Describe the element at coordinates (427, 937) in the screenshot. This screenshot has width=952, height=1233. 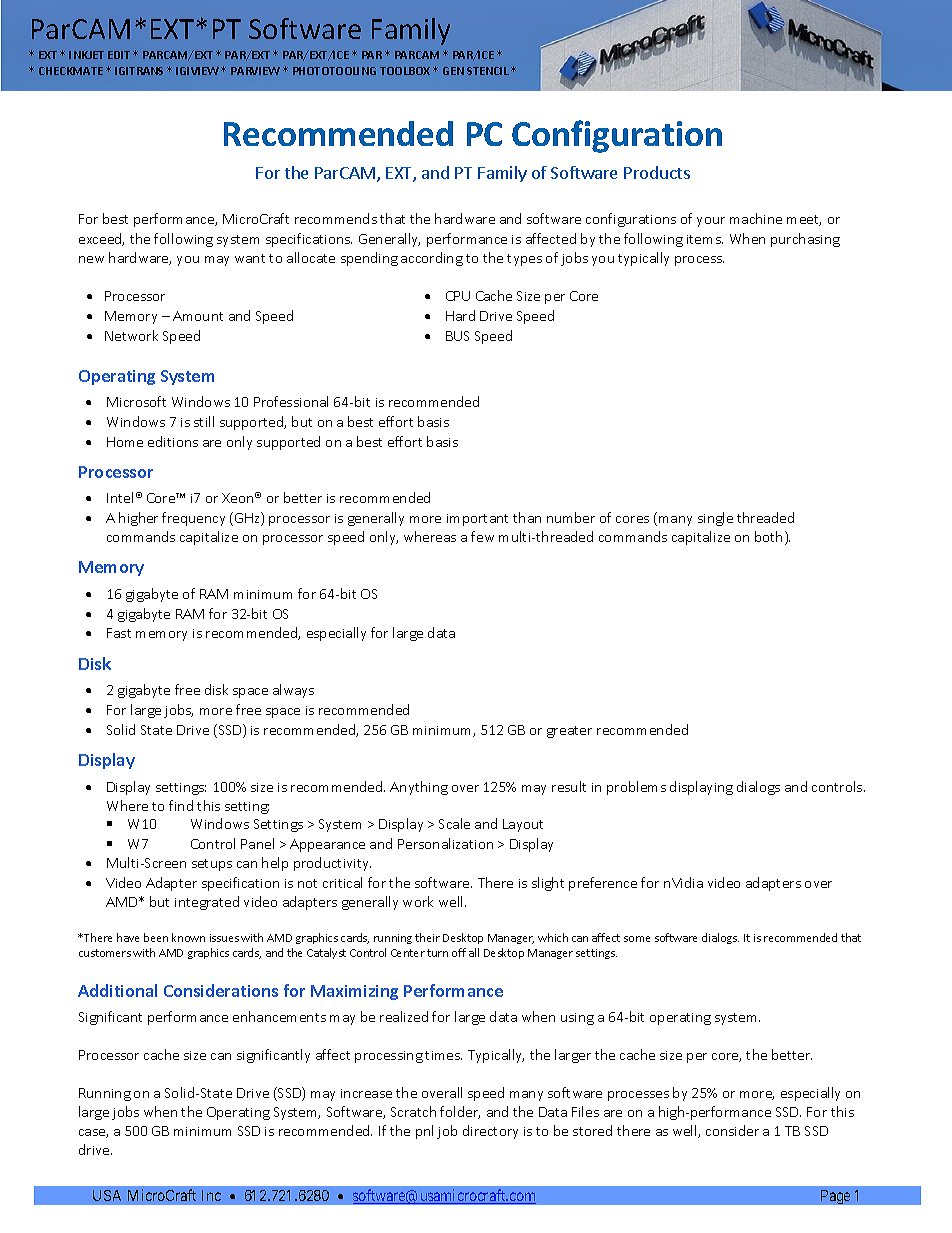
I see `their` at that location.
